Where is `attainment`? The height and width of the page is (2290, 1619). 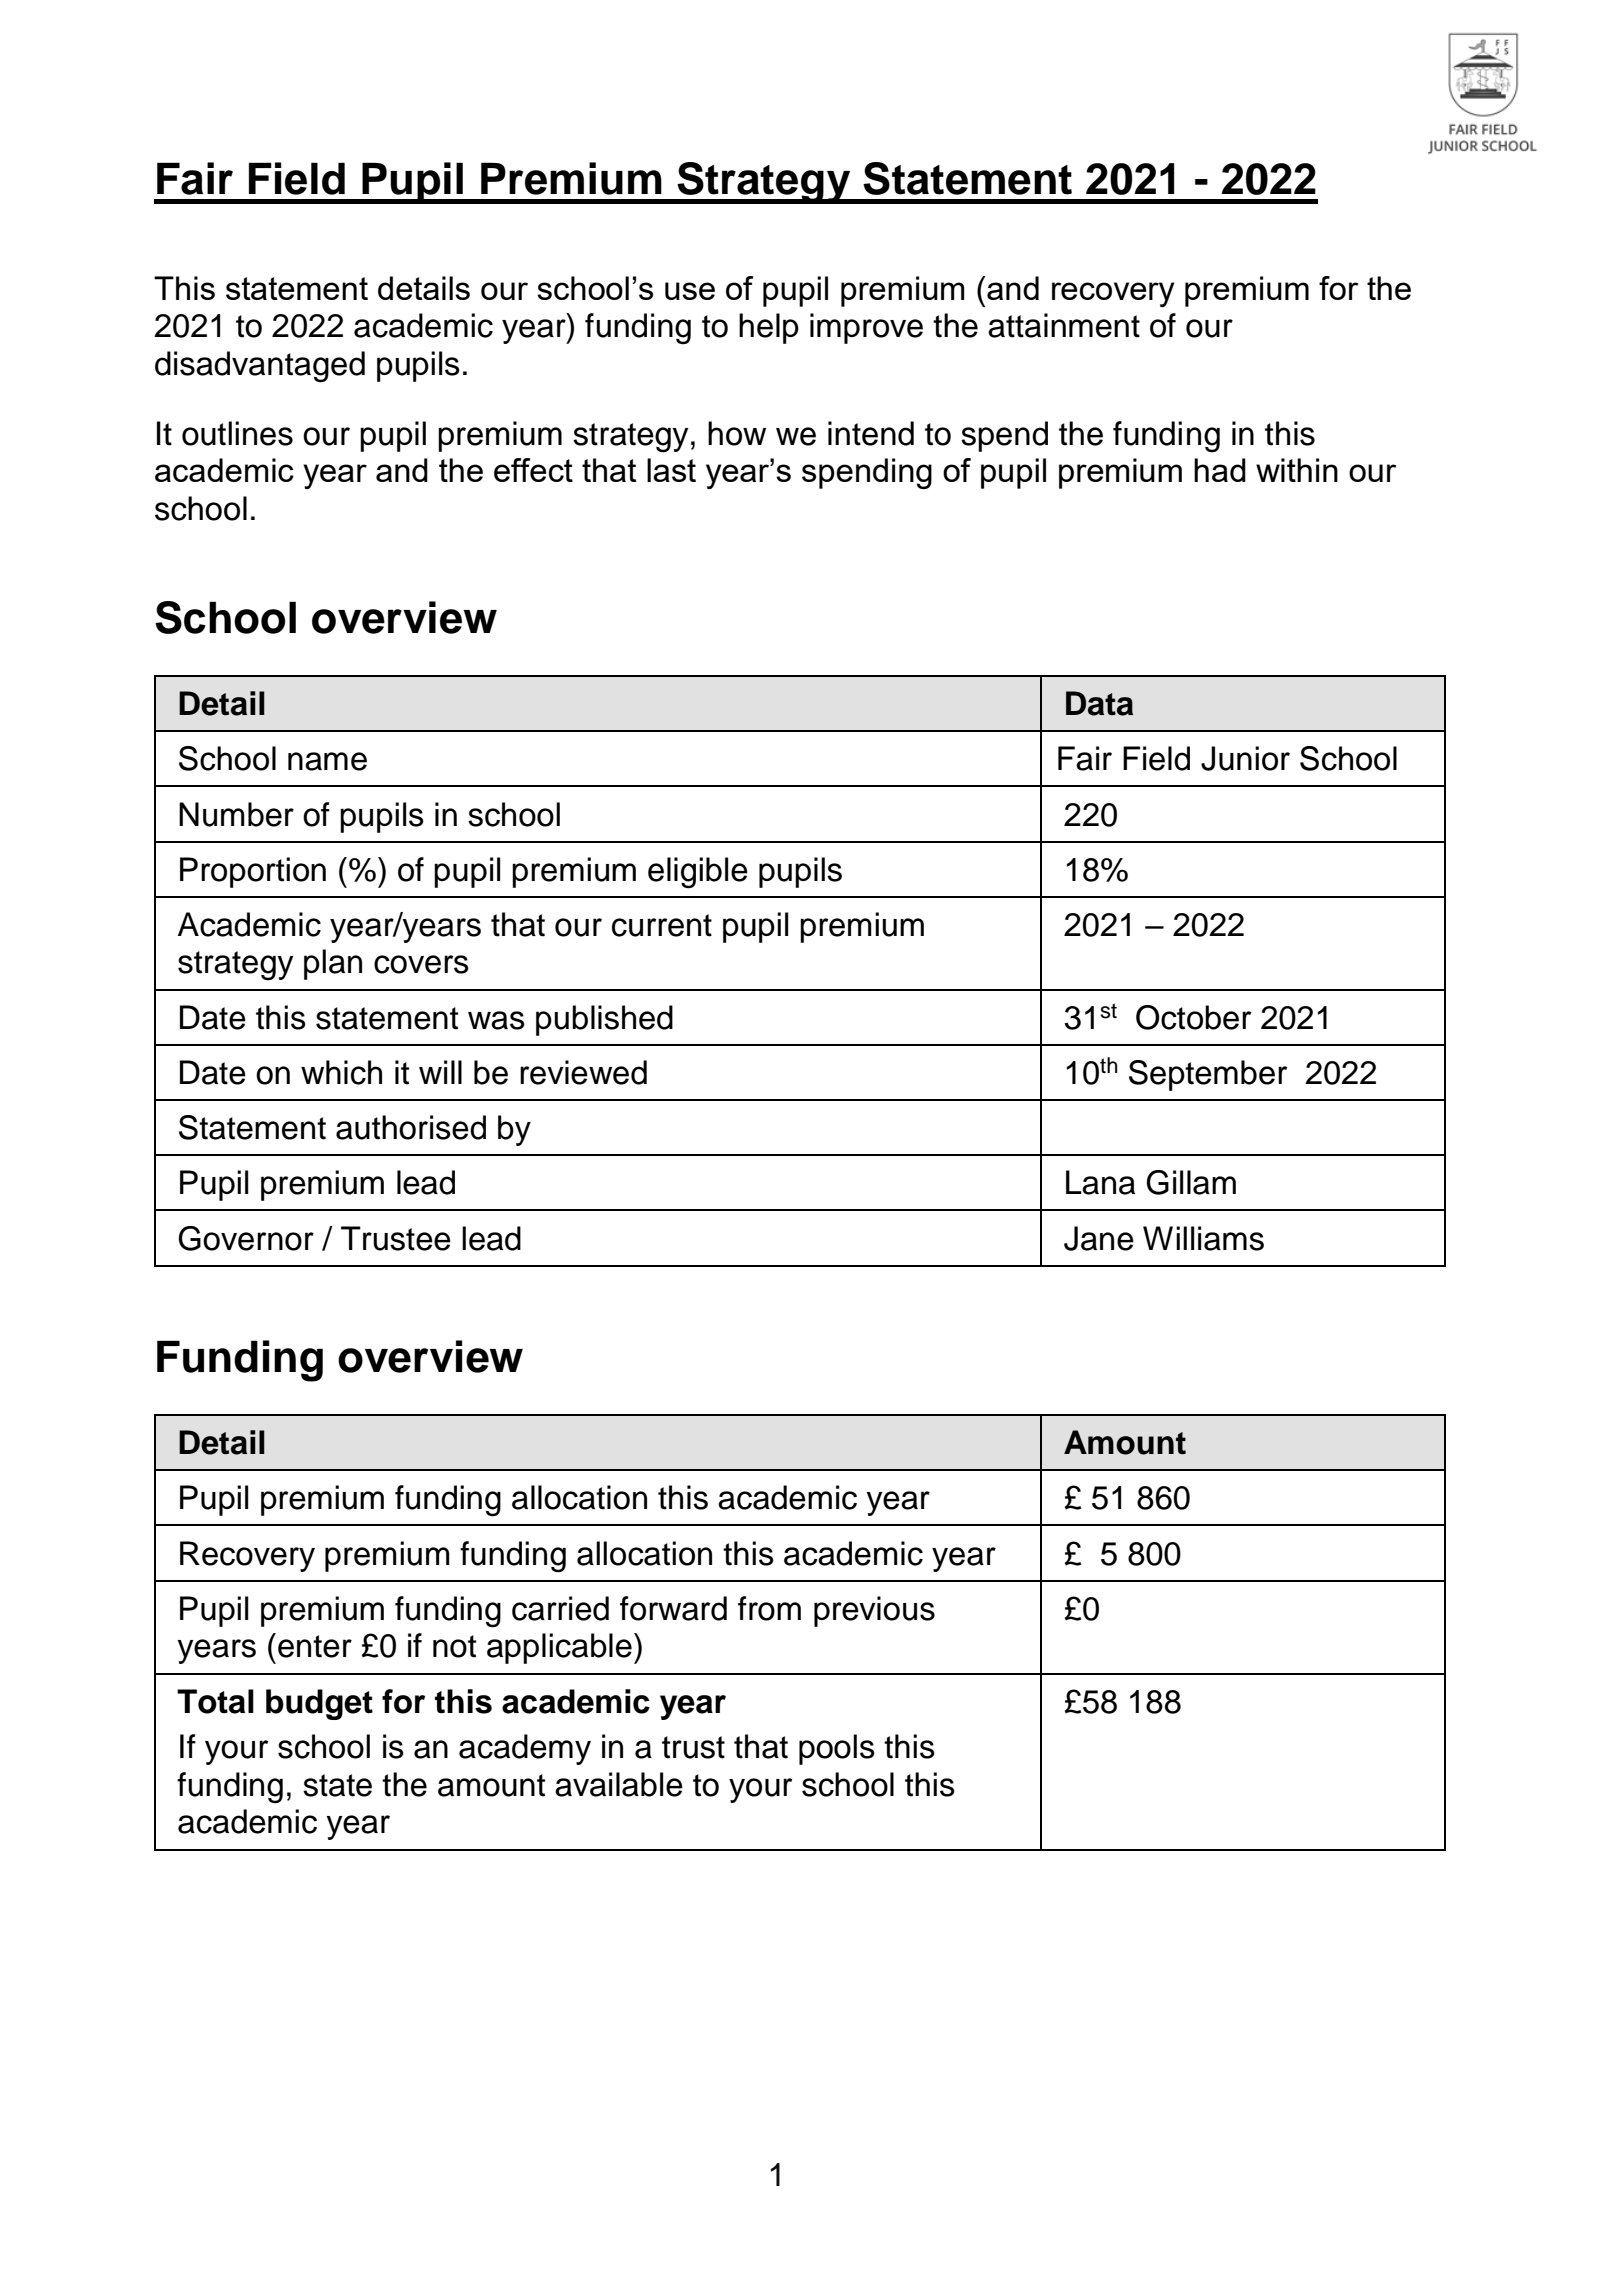 attainment is located at coordinates (1064, 325).
